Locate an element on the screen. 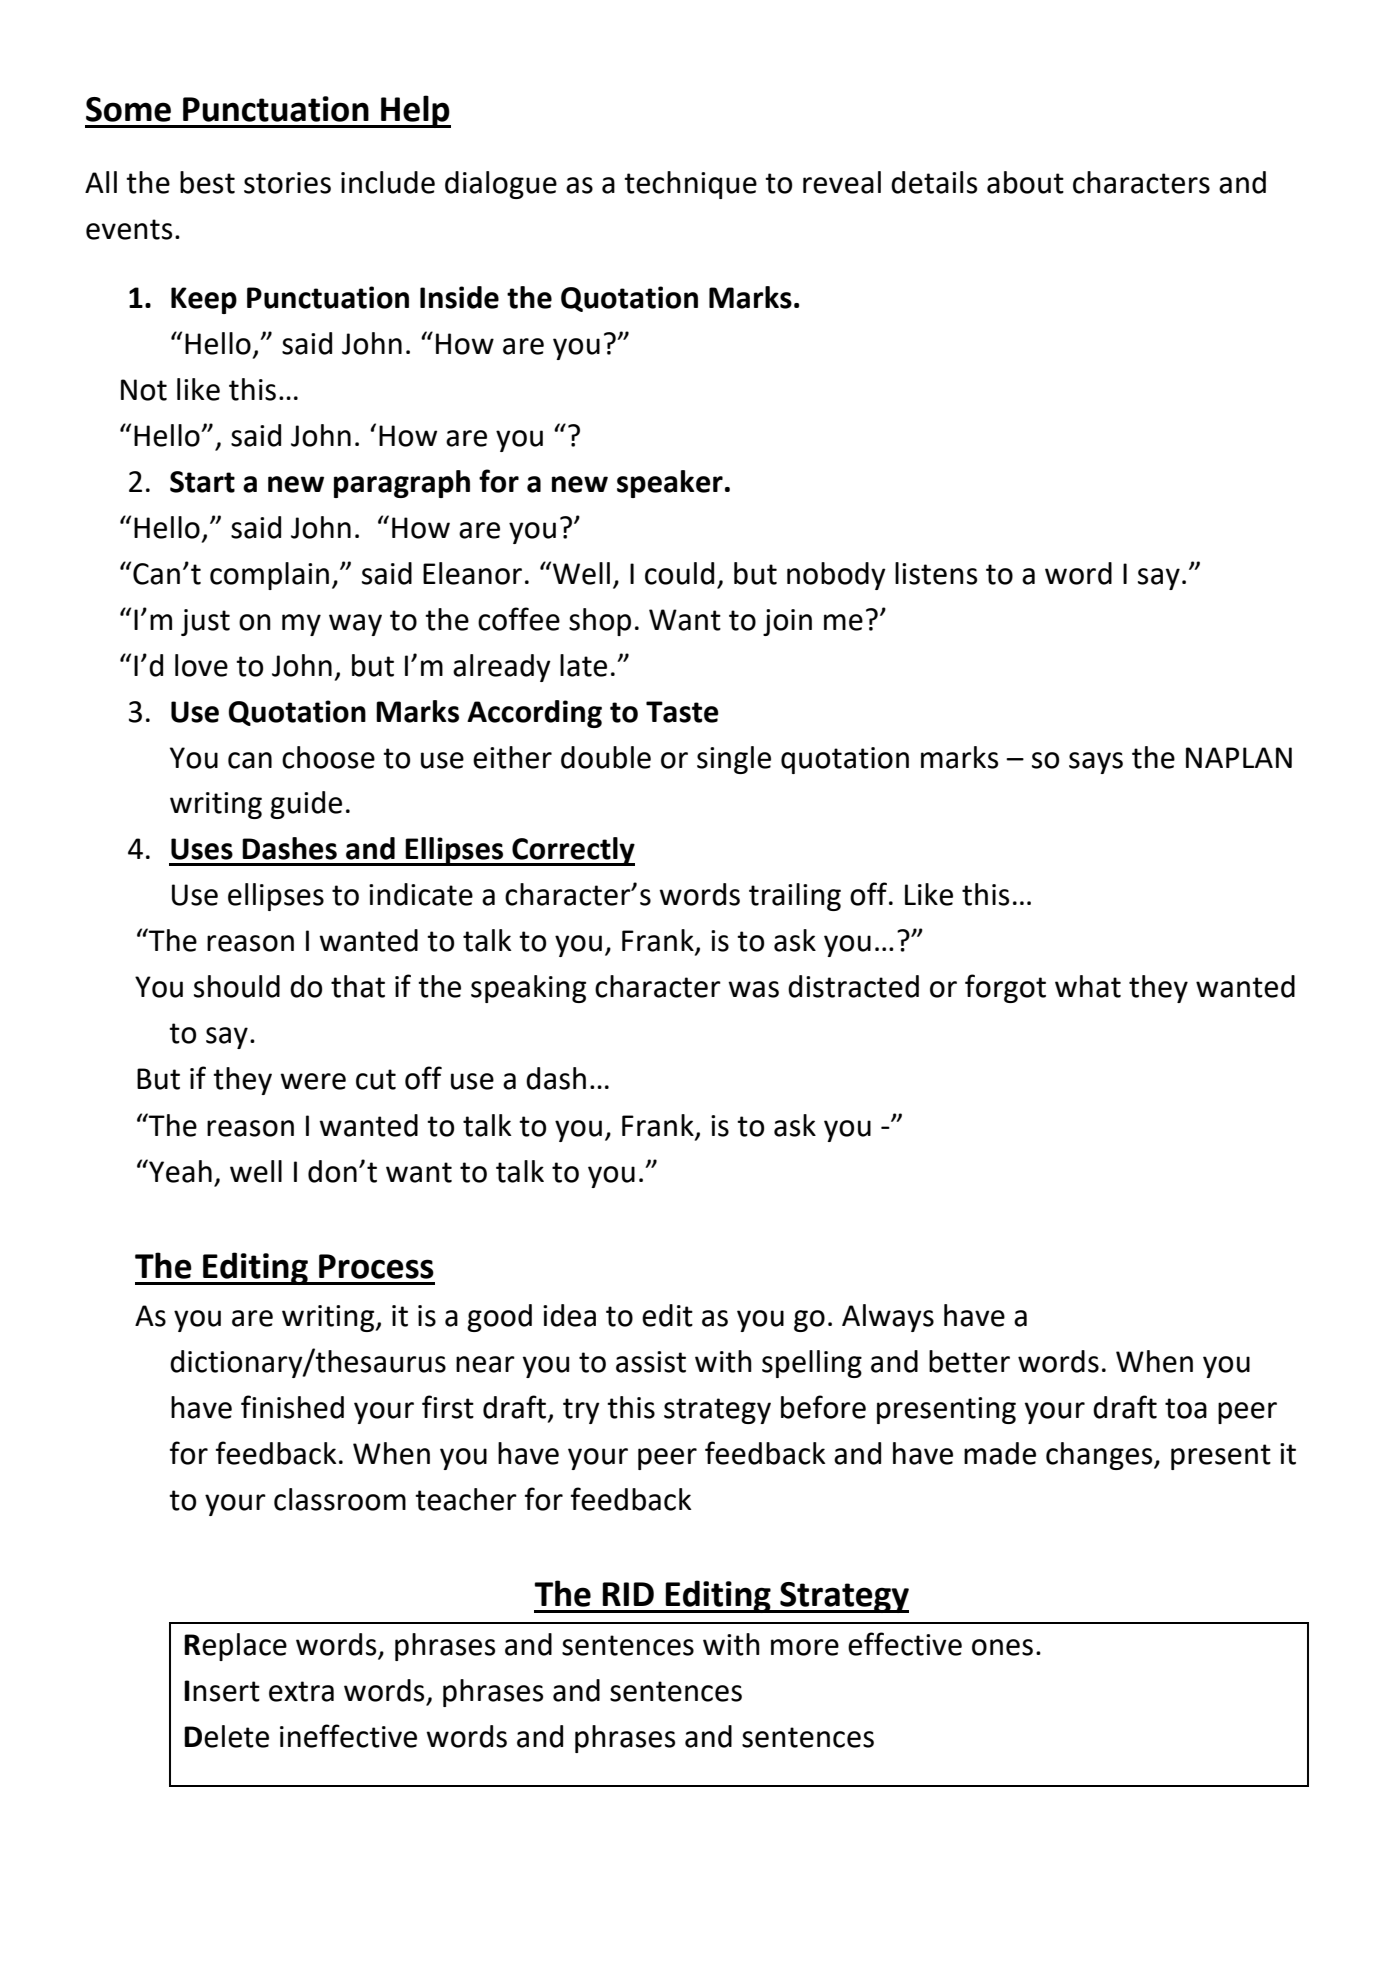 The image size is (1392, 1969). says is located at coordinates (1096, 763).
